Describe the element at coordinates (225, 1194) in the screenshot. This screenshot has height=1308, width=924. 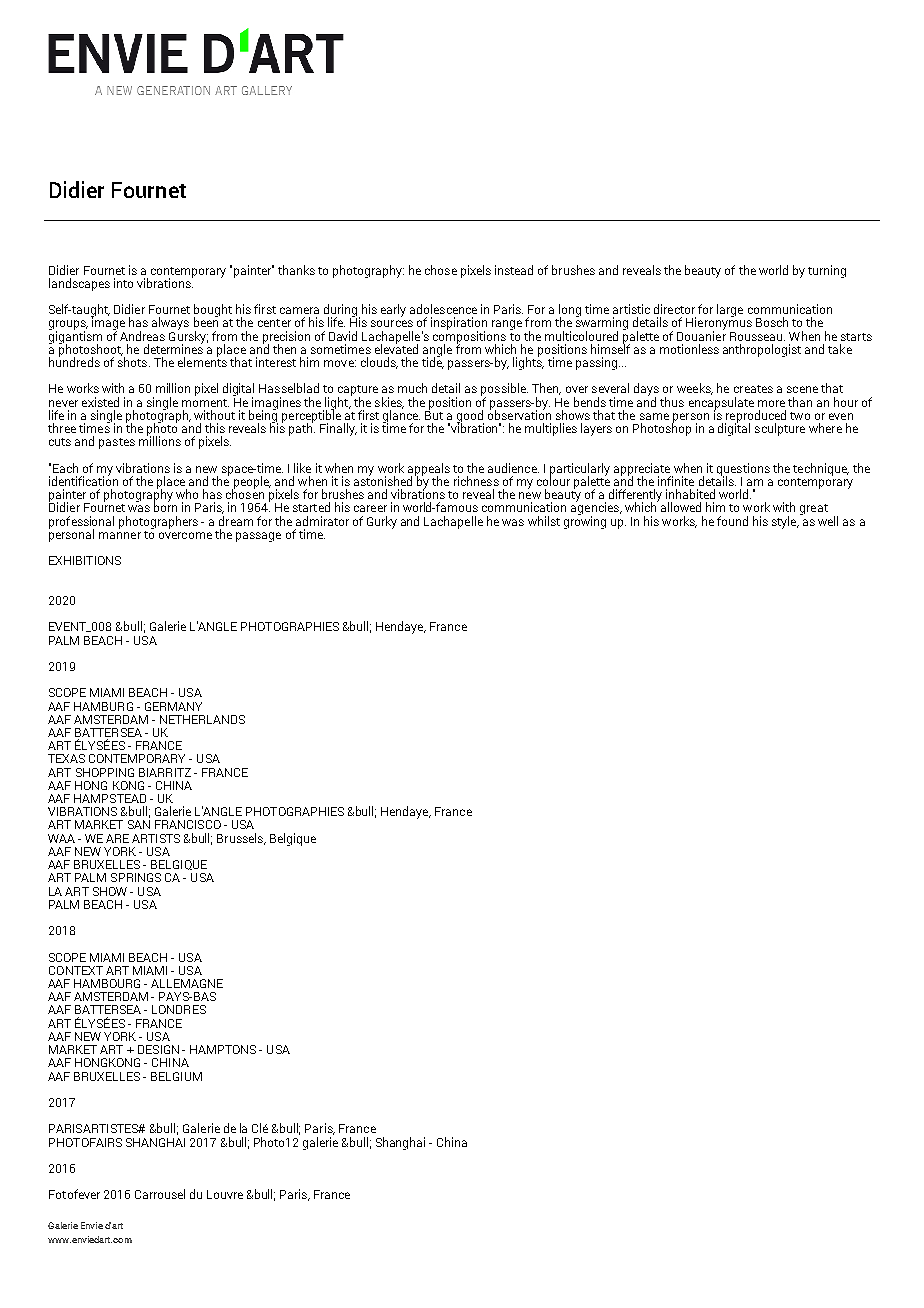
I see `Louvre` at that location.
